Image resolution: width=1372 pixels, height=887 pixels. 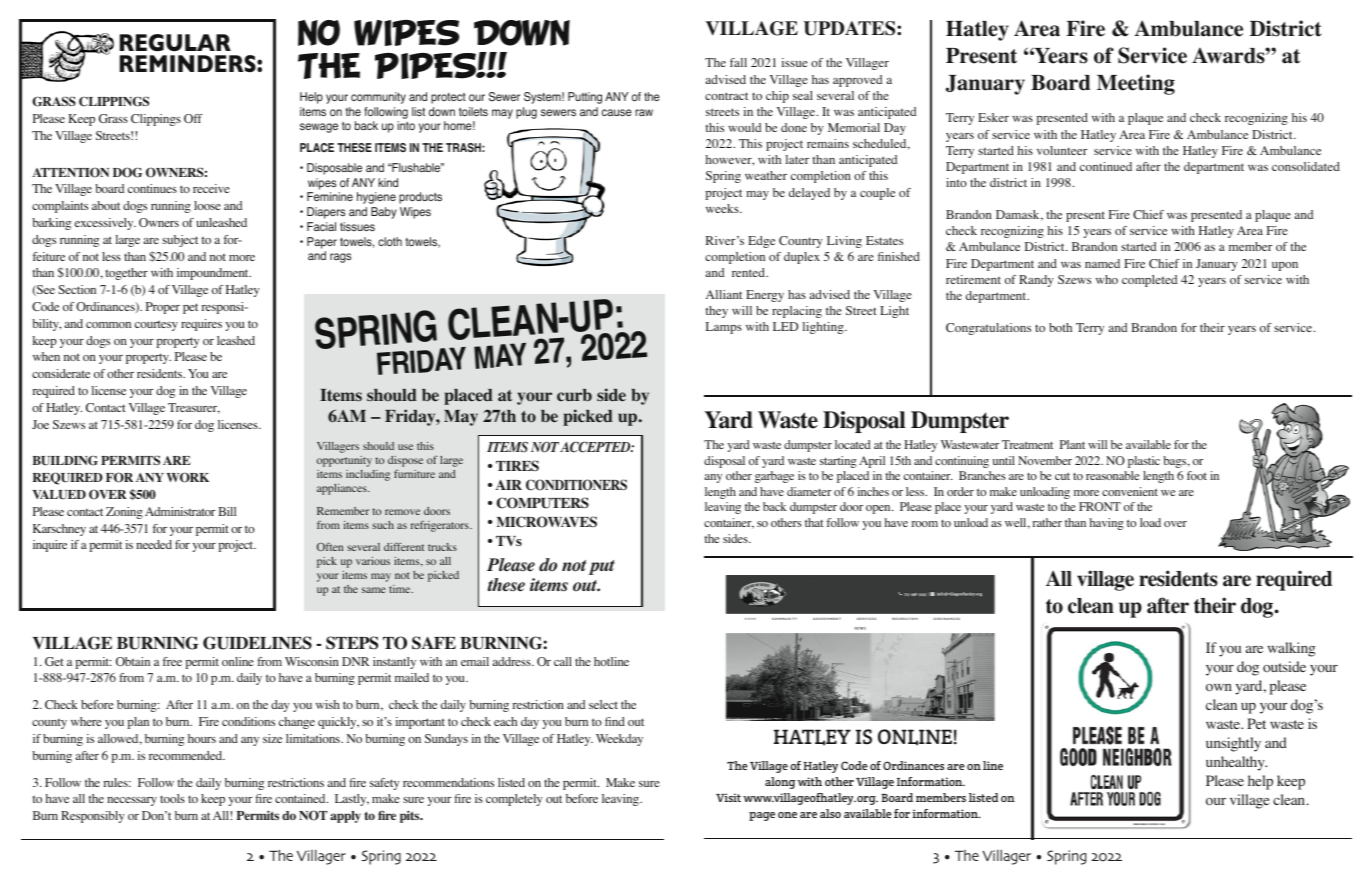 What do you see at coordinates (172, 798) in the screenshot?
I see `tools` at bounding box center [172, 798].
